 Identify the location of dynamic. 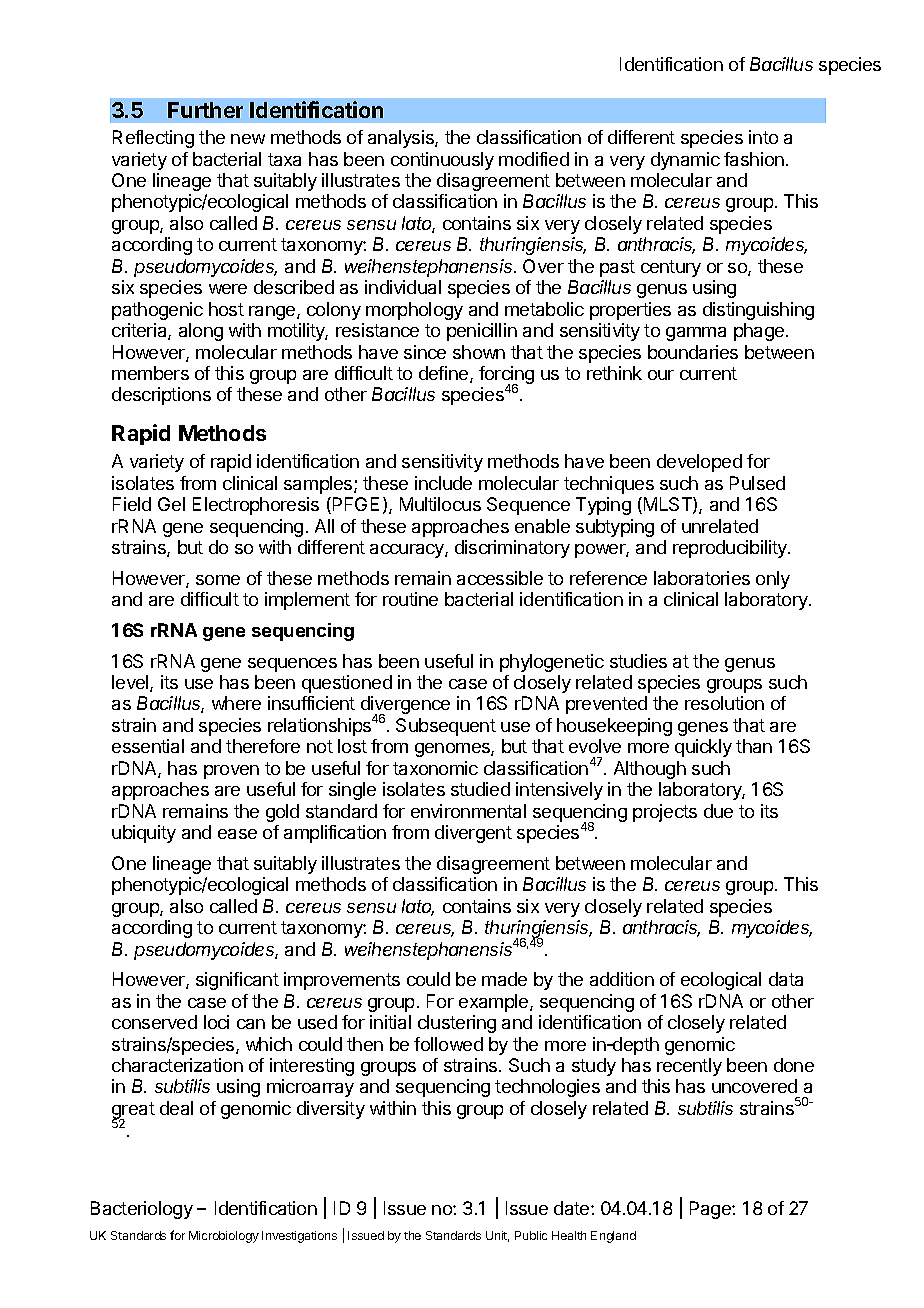
(685, 161).
